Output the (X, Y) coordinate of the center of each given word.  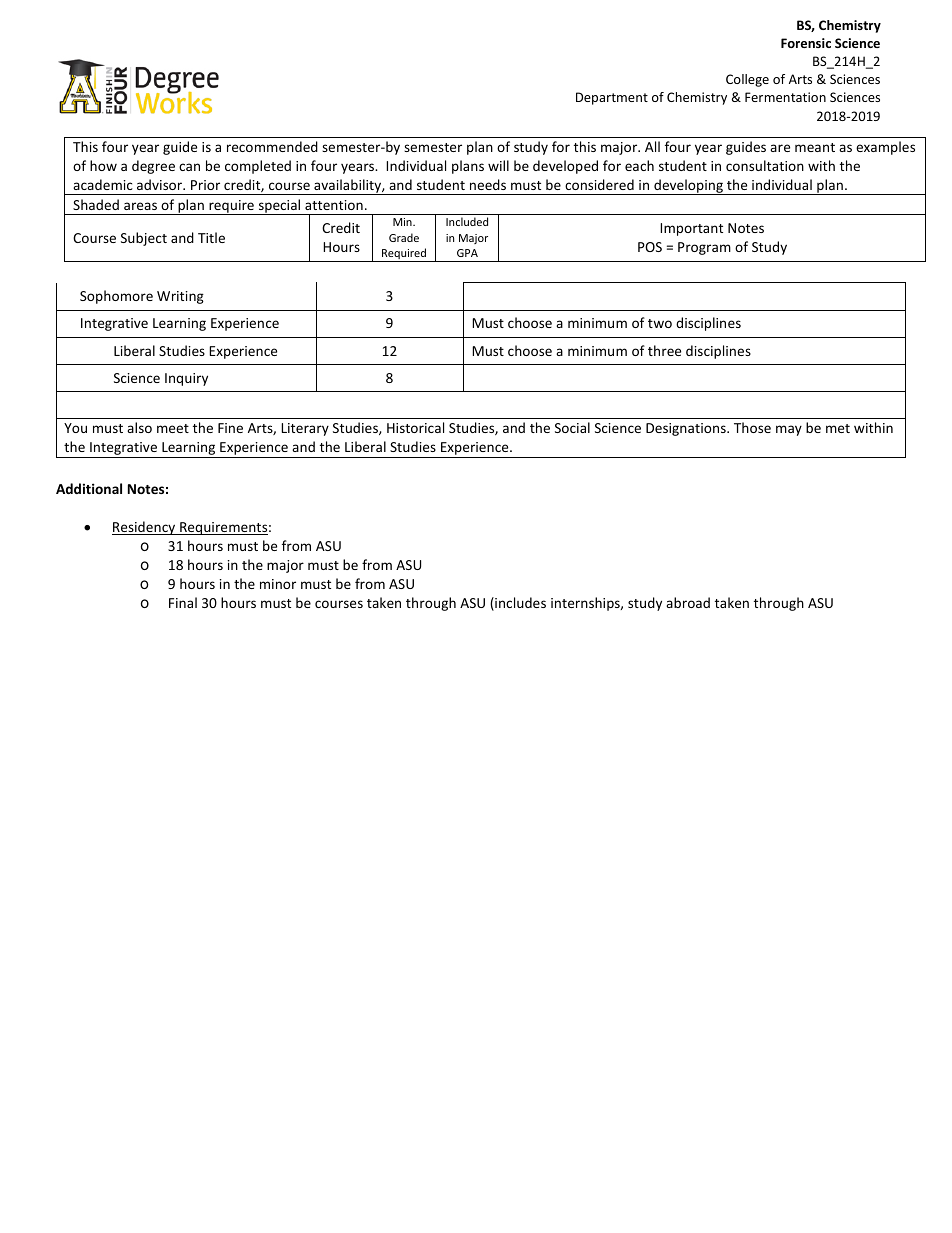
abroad (688, 602)
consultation (765, 165)
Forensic (806, 43)
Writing (180, 297)
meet (173, 428)
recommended (272, 146)
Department (612, 98)
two (660, 323)
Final (183, 602)
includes (519, 604)
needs (488, 184)
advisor (161, 184)
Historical (415, 427)
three (664, 350)
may (789, 430)
